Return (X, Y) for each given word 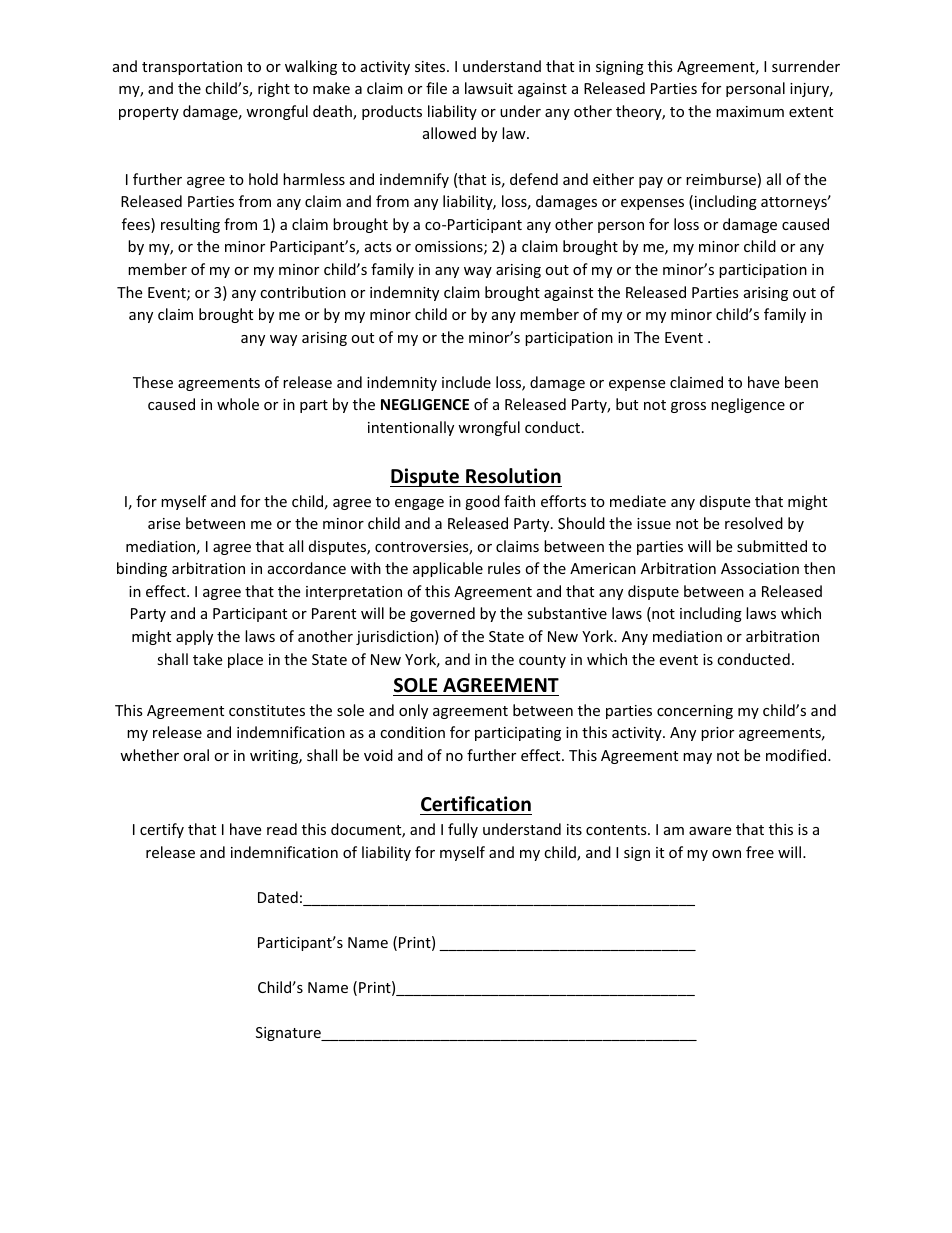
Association (760, 568)
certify (162, 830)
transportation (192, 68)
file (436, 88)
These (153, 382)
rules (504, 568)
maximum (750, 111)
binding (142, 569)
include (466, 382)
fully (463, 830)
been (801, 382)
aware (710, 831)
